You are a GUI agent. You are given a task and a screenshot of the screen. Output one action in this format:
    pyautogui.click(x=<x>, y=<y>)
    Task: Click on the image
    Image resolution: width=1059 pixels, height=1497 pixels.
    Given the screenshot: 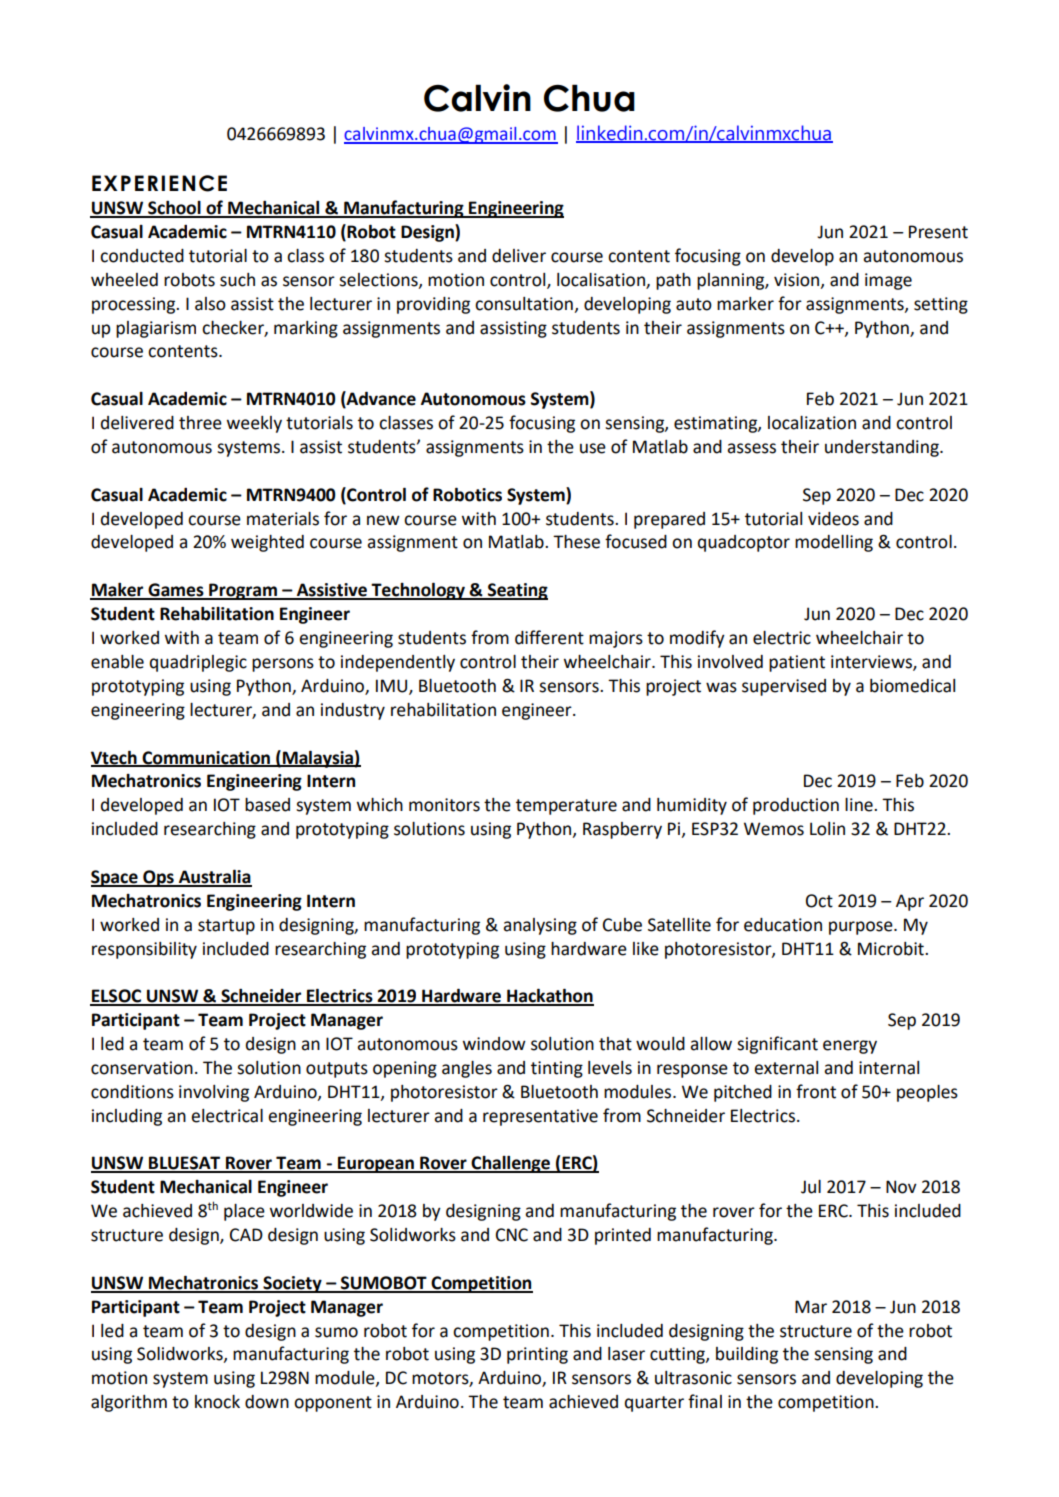 What is the action you would take?
    pyautogui.click(x=888, y=281)
